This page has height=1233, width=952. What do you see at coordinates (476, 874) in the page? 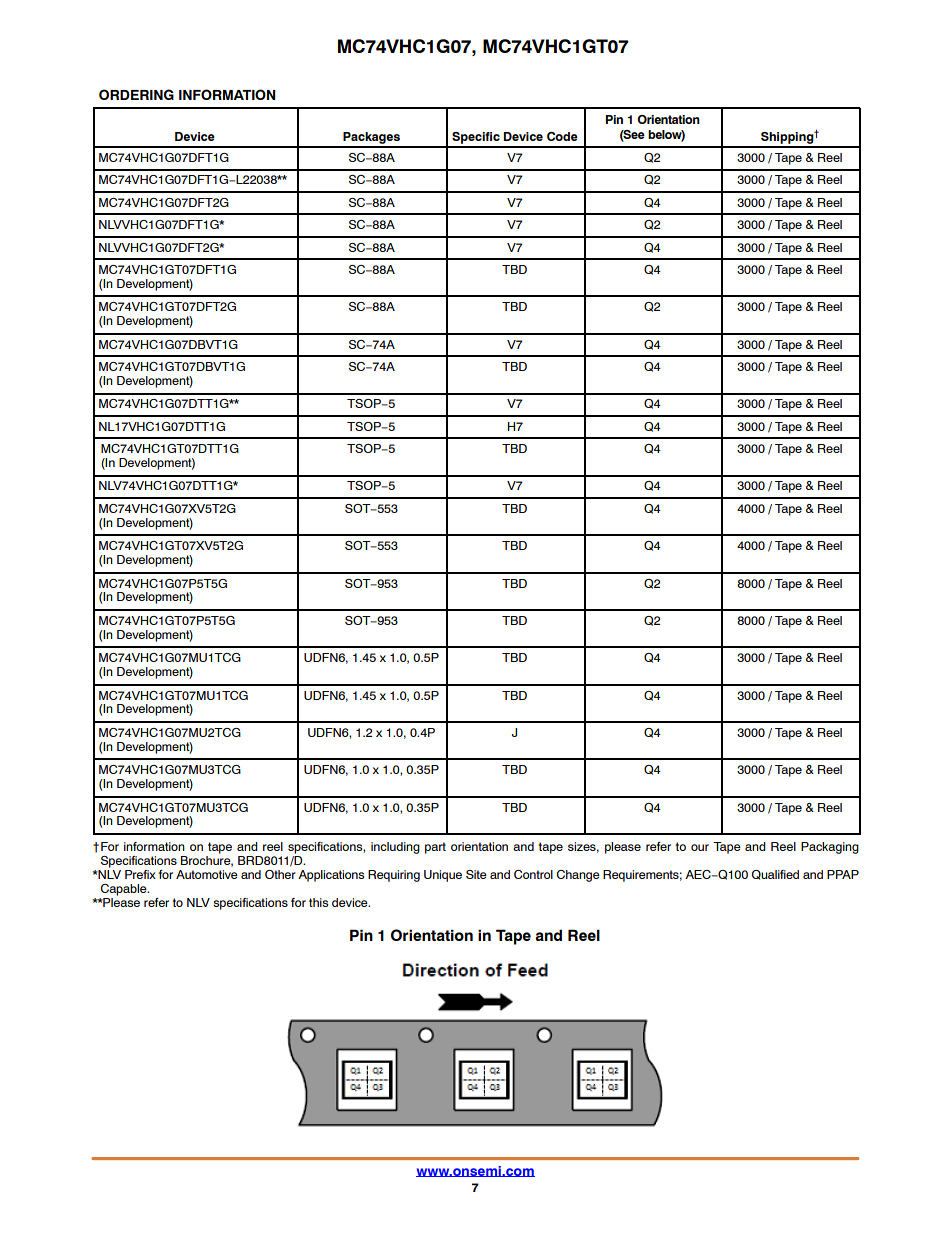
I see `Site` at bounding box center [476, 874].
